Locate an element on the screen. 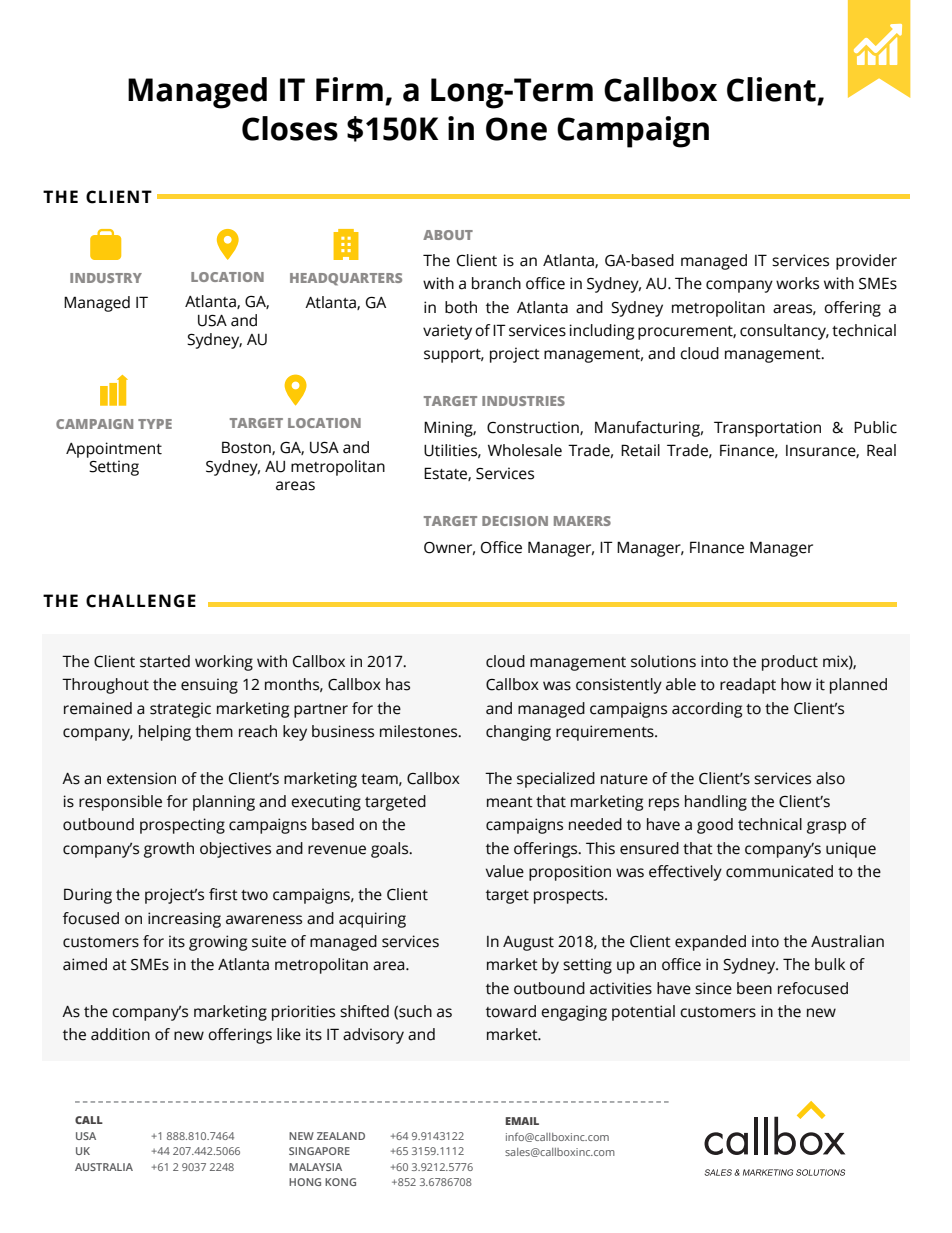 The image size is (952, 1233). product is located at coordinates (790, 663).
